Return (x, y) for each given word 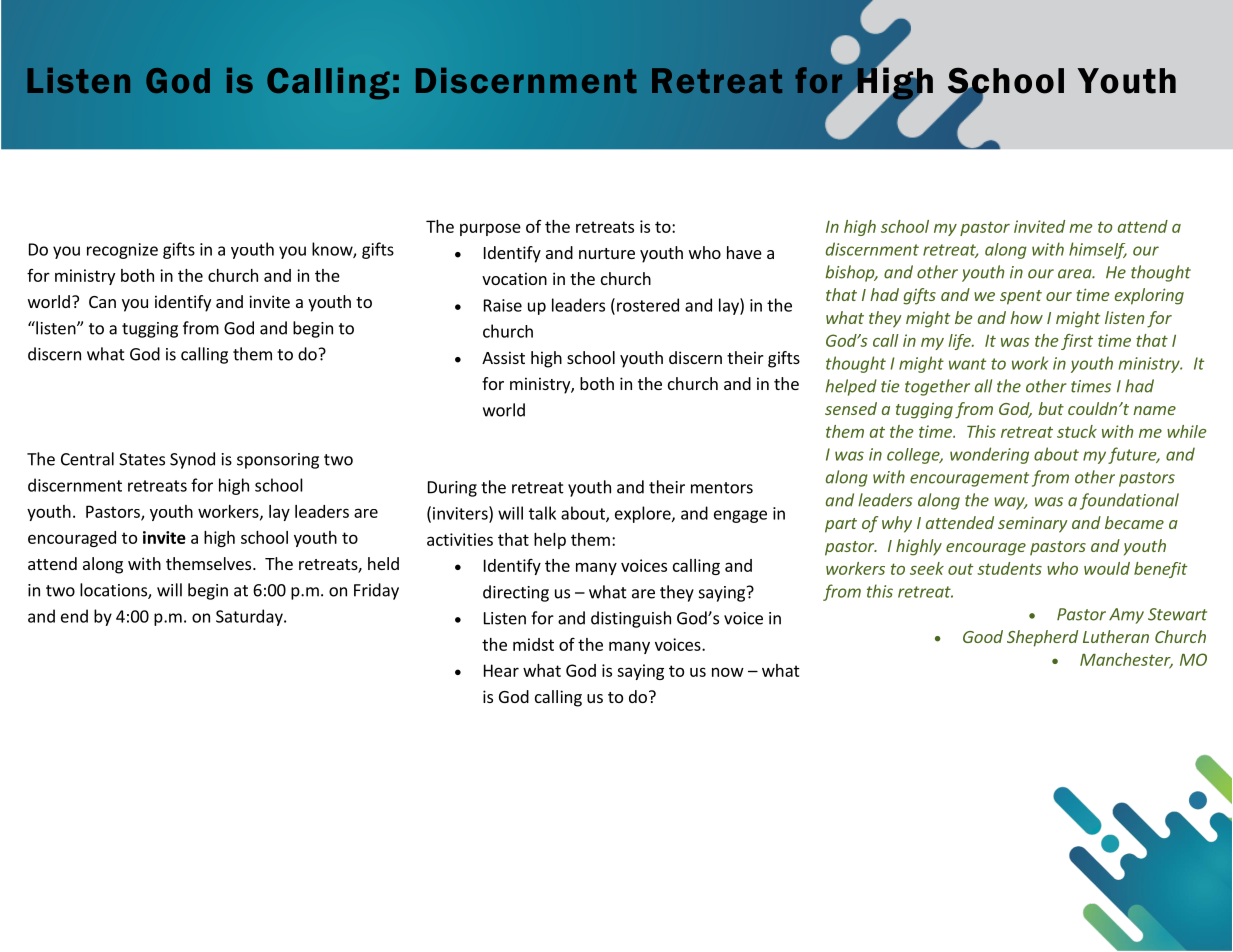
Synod (192, 460)
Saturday (250, 617)
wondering (989, 455)
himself (1098, 250)
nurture (607, 253)
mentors (722, 488)
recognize (122, 251)
